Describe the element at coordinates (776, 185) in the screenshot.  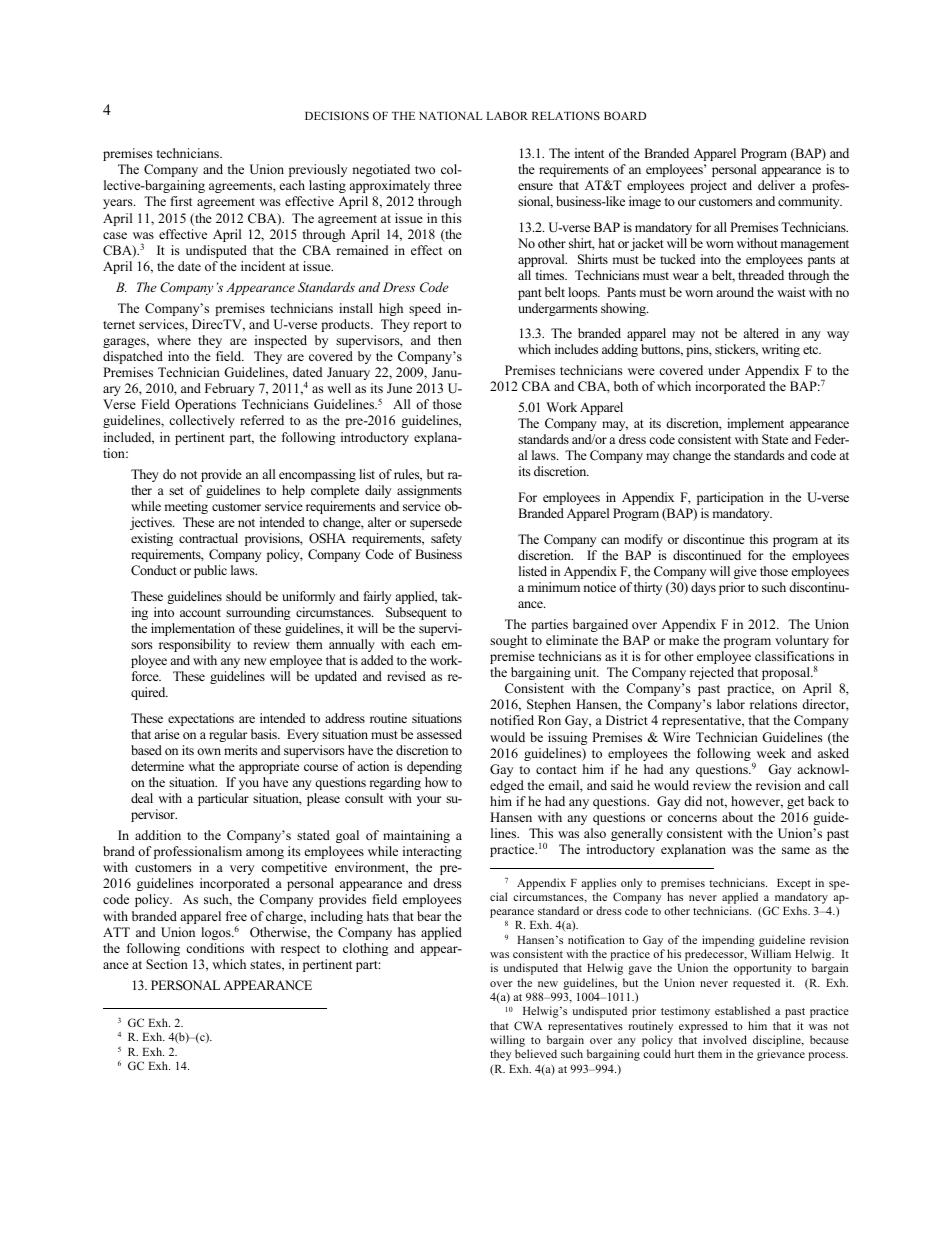
I see `deliver` at that location.
